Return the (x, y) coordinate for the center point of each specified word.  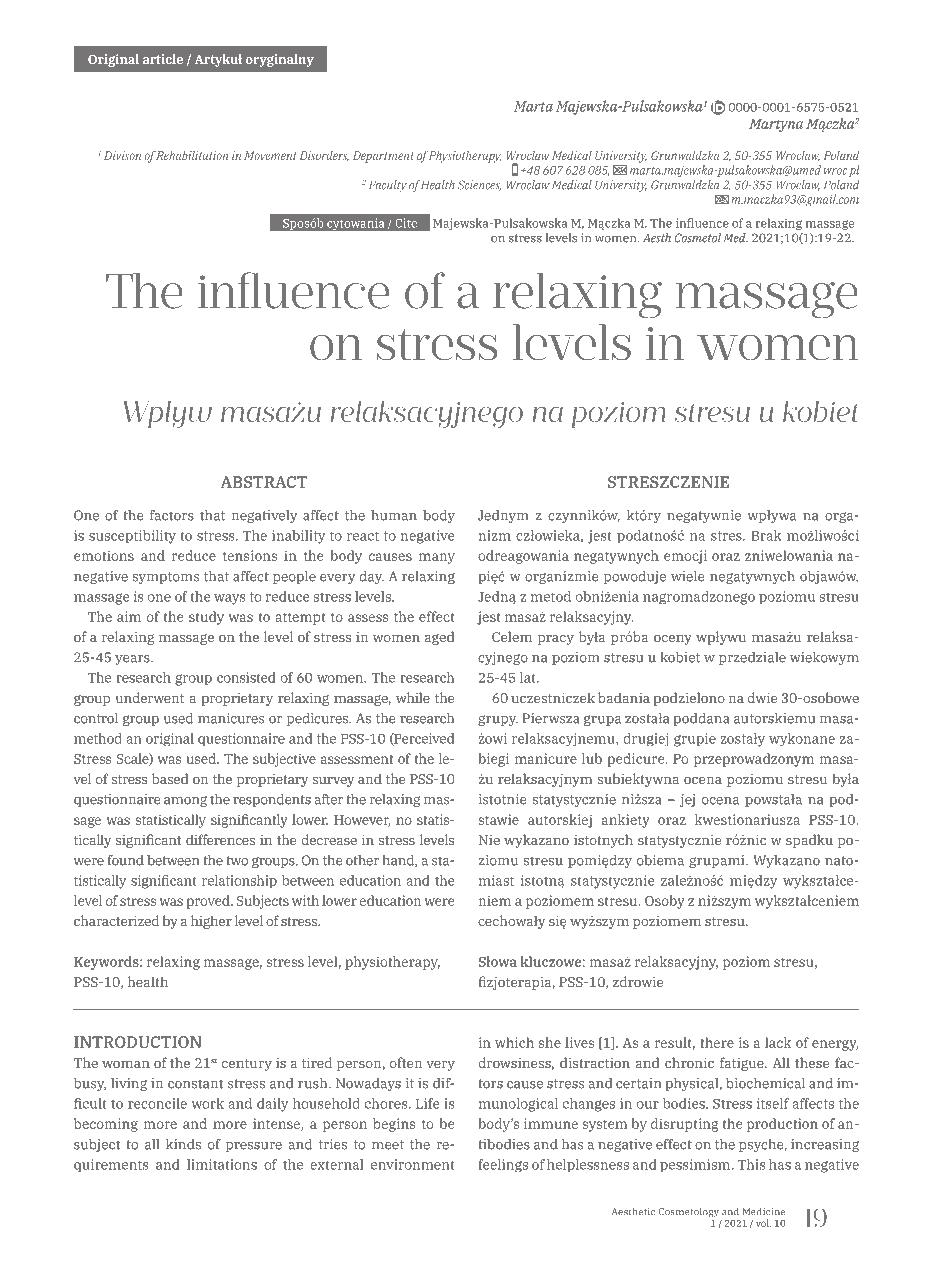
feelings (503, 1165)
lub (592, 758)
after (328, 799)
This (751, 1164)
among (185, 801)
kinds (183, 1144)
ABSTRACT (264, 482)
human (394, 515)
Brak (766, 535)
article (163, 59)
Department (383, 157)
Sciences (479, 185)
